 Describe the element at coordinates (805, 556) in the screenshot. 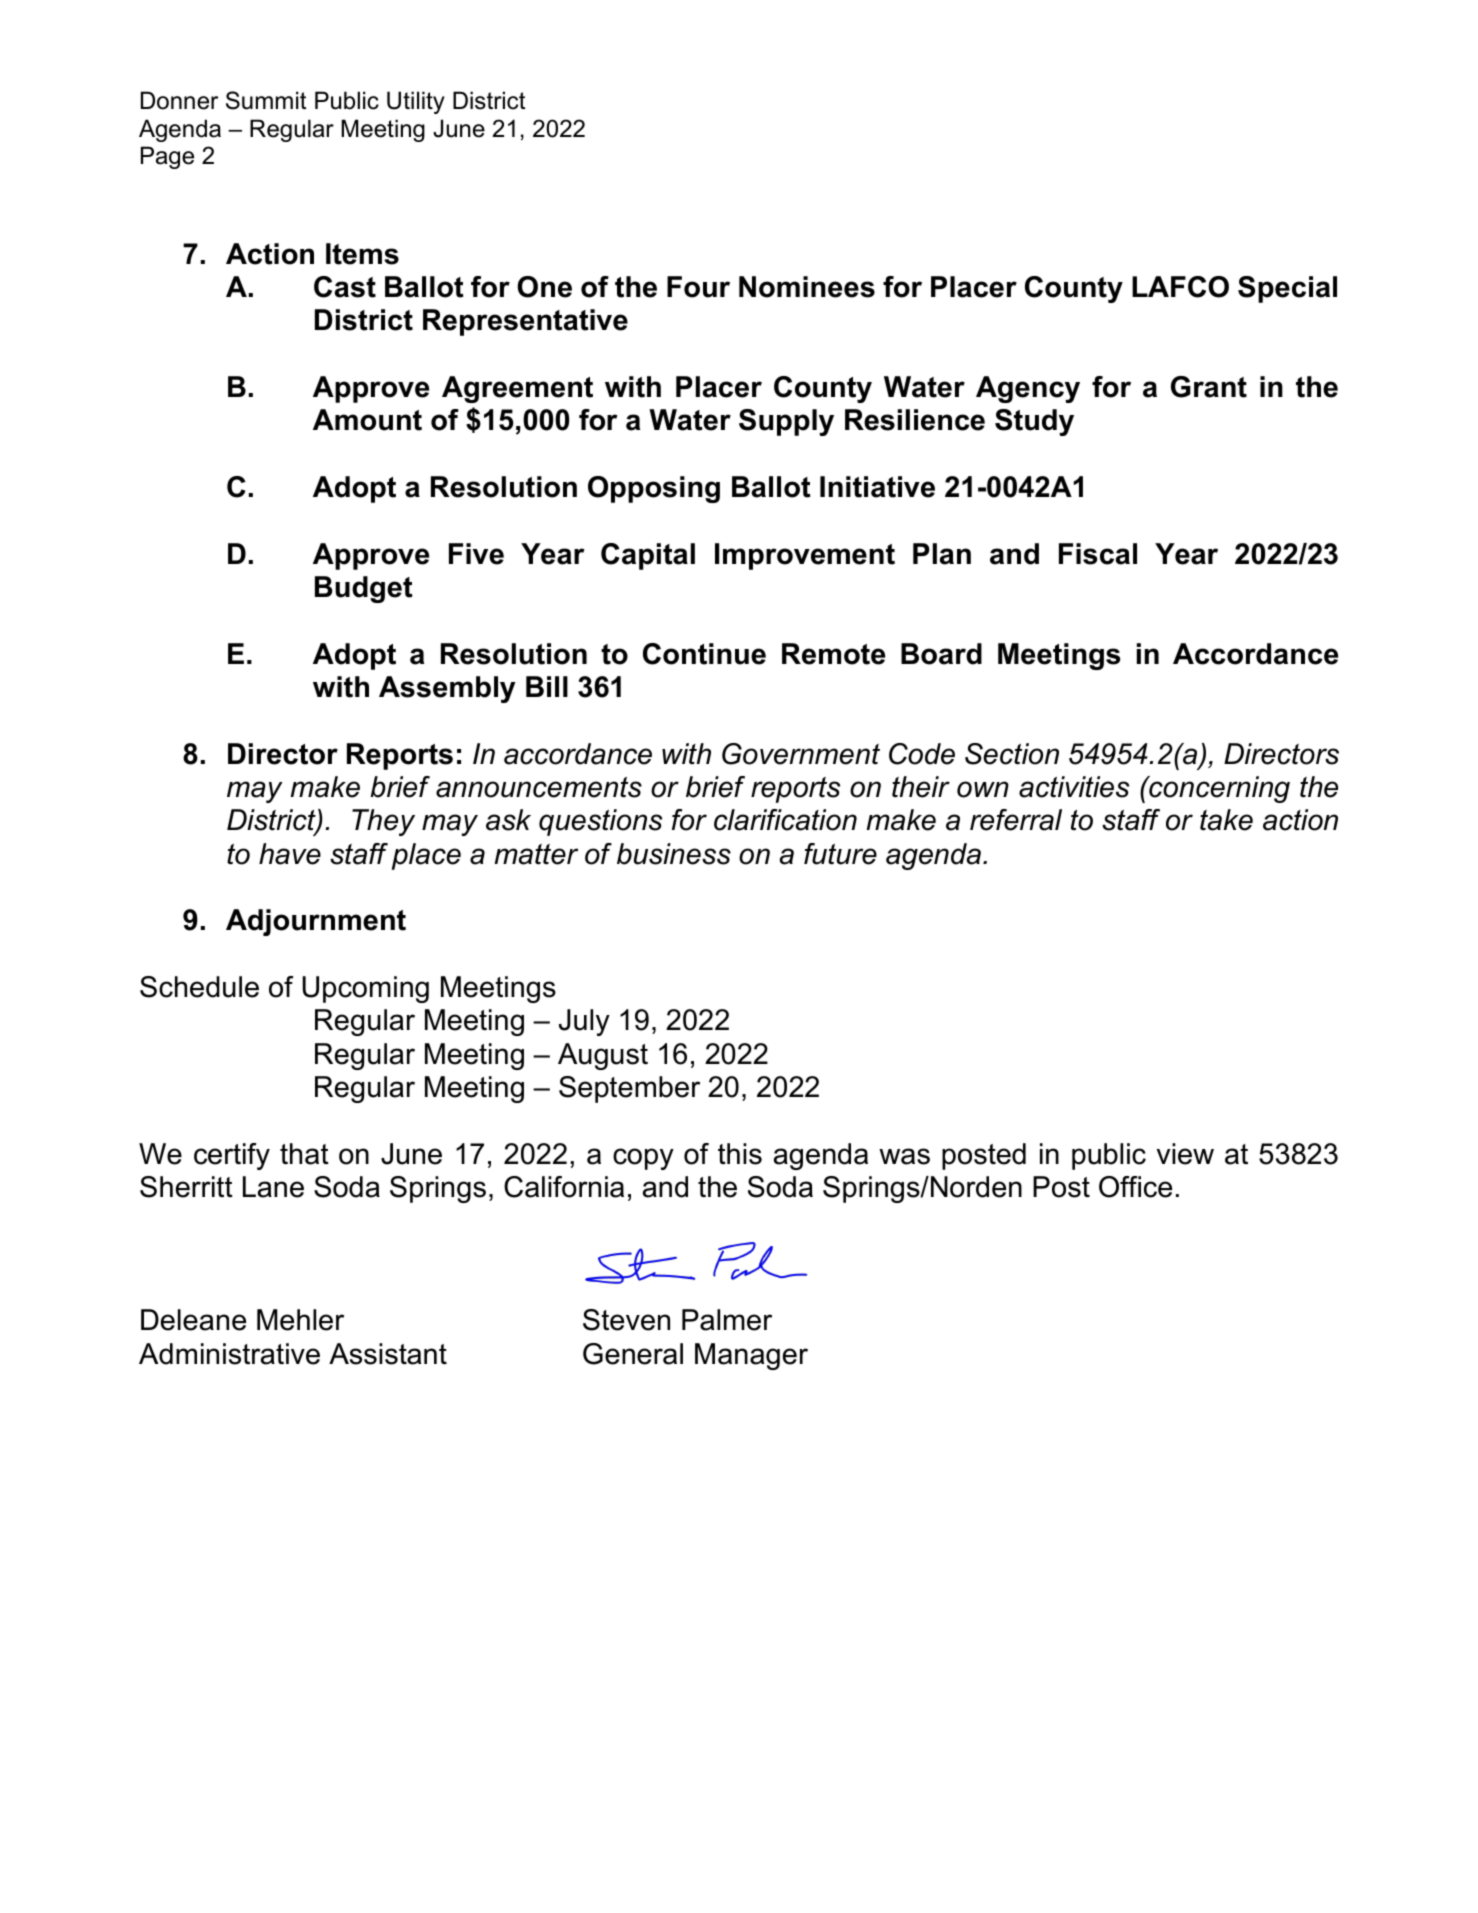

I see `Improvement` at that location.
